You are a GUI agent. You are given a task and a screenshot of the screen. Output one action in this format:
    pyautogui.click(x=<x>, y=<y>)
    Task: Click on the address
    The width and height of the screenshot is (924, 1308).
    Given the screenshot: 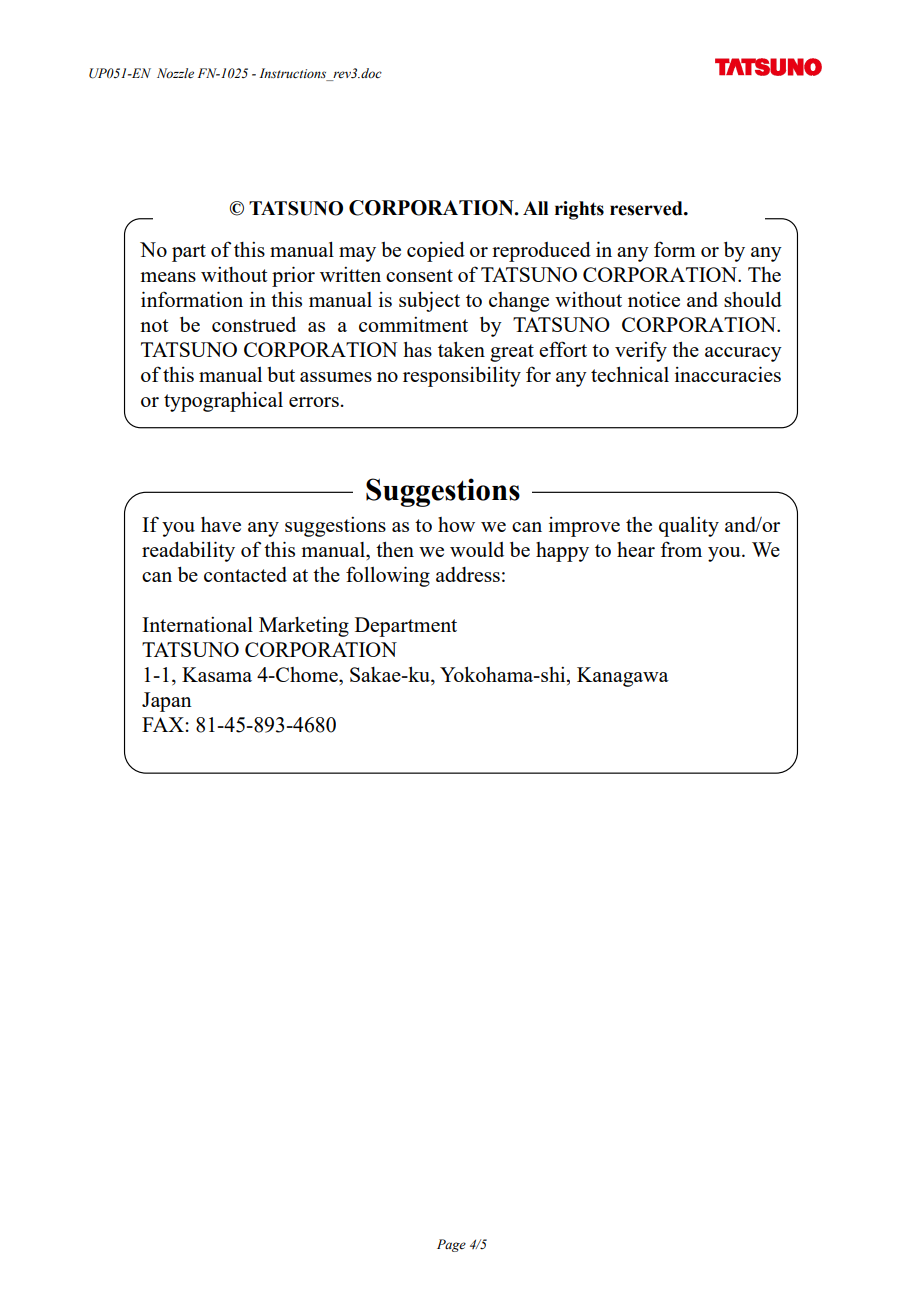 What is the action you would take?
    pyautogui.click(x=468, y=574)
